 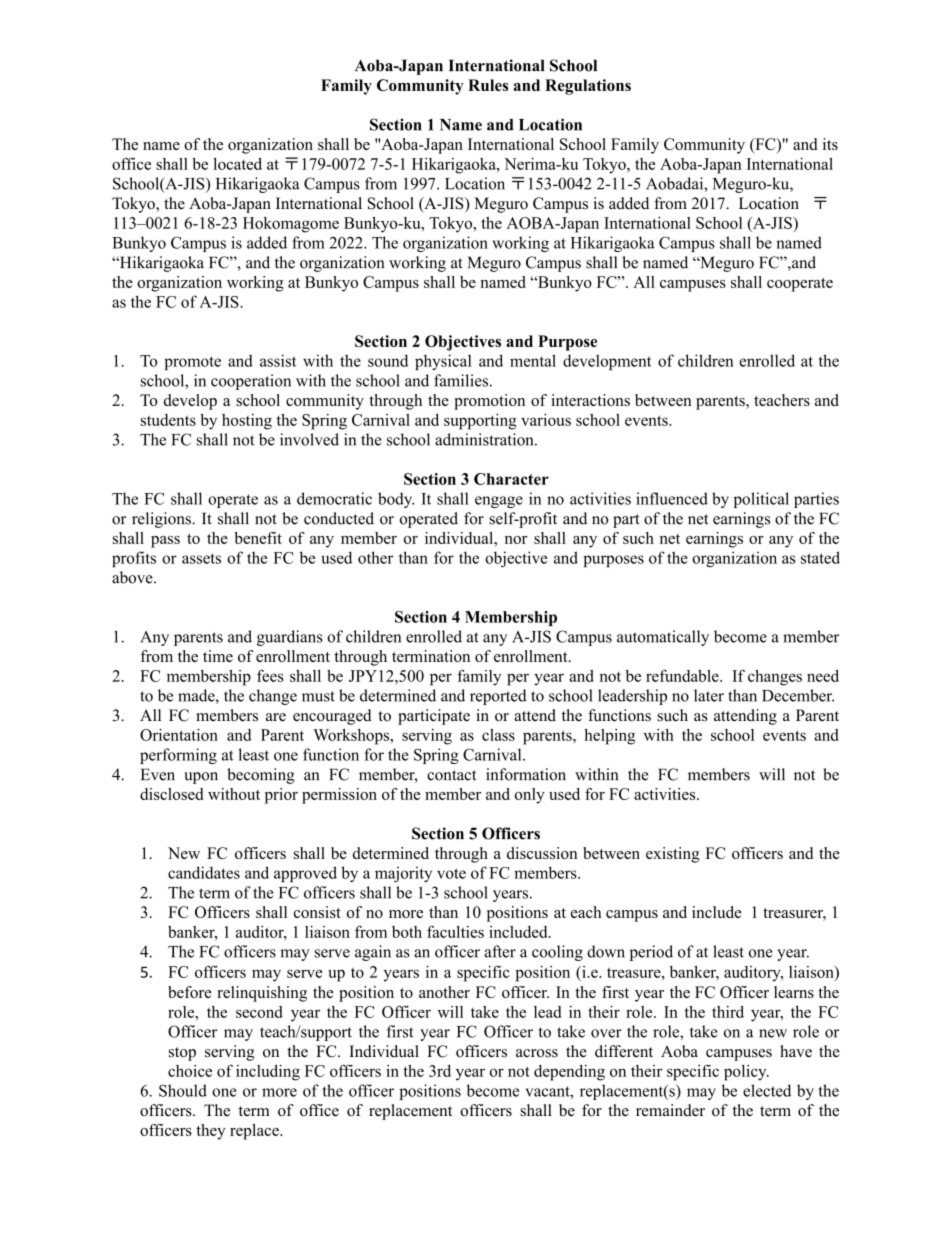 What do you see at coordinates (488, 85) in the screenshot?
I see `Rules` at bounding box center [488, 85].
